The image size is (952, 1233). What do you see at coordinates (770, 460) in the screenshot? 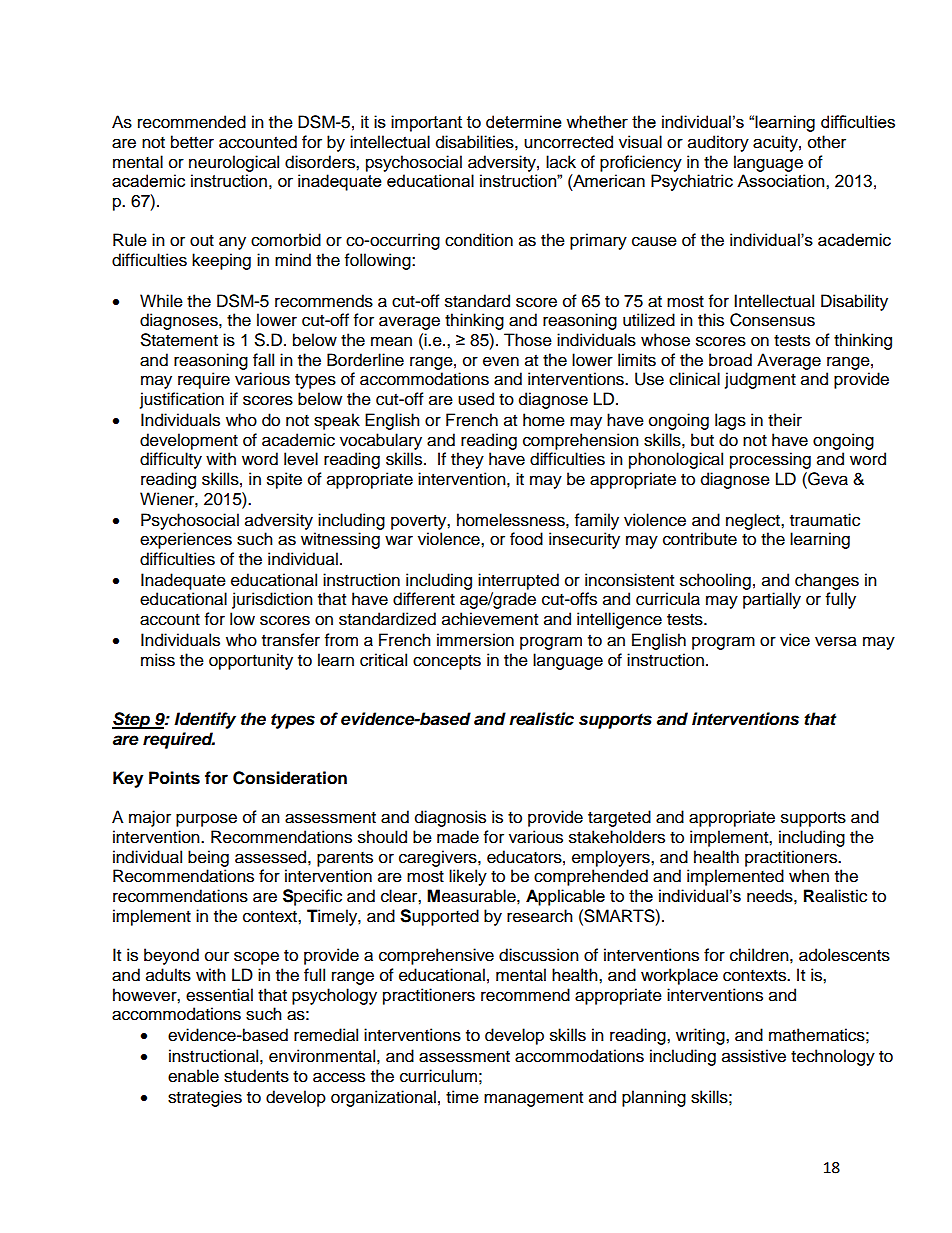
I see `processing` at bounding box center [770, 460].
